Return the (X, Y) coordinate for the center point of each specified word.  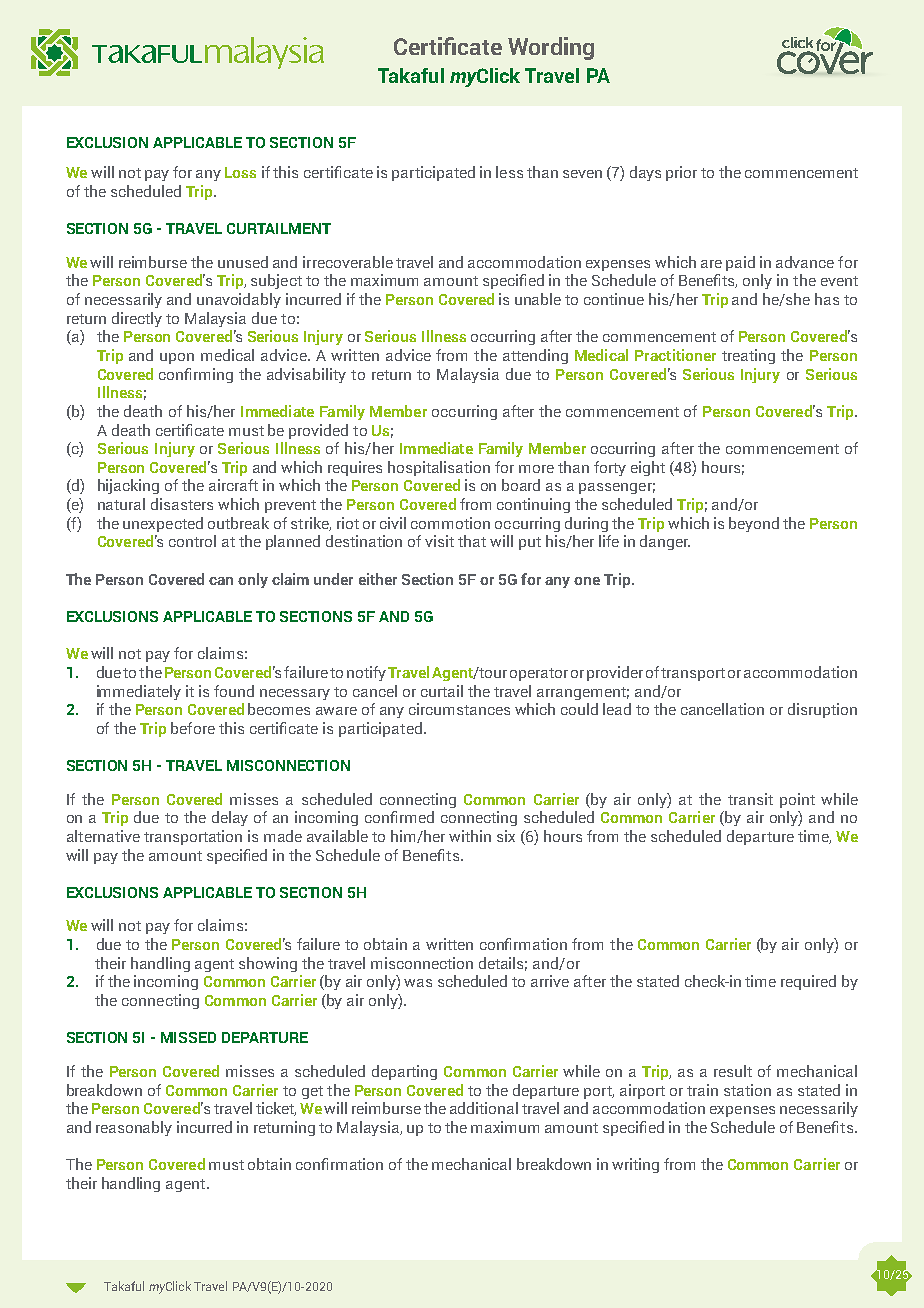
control (192, 541)
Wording (551, 48)
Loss (240, 172)
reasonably (134, 1128)
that (472, 541)
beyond (754, 524)
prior (681, 173)
